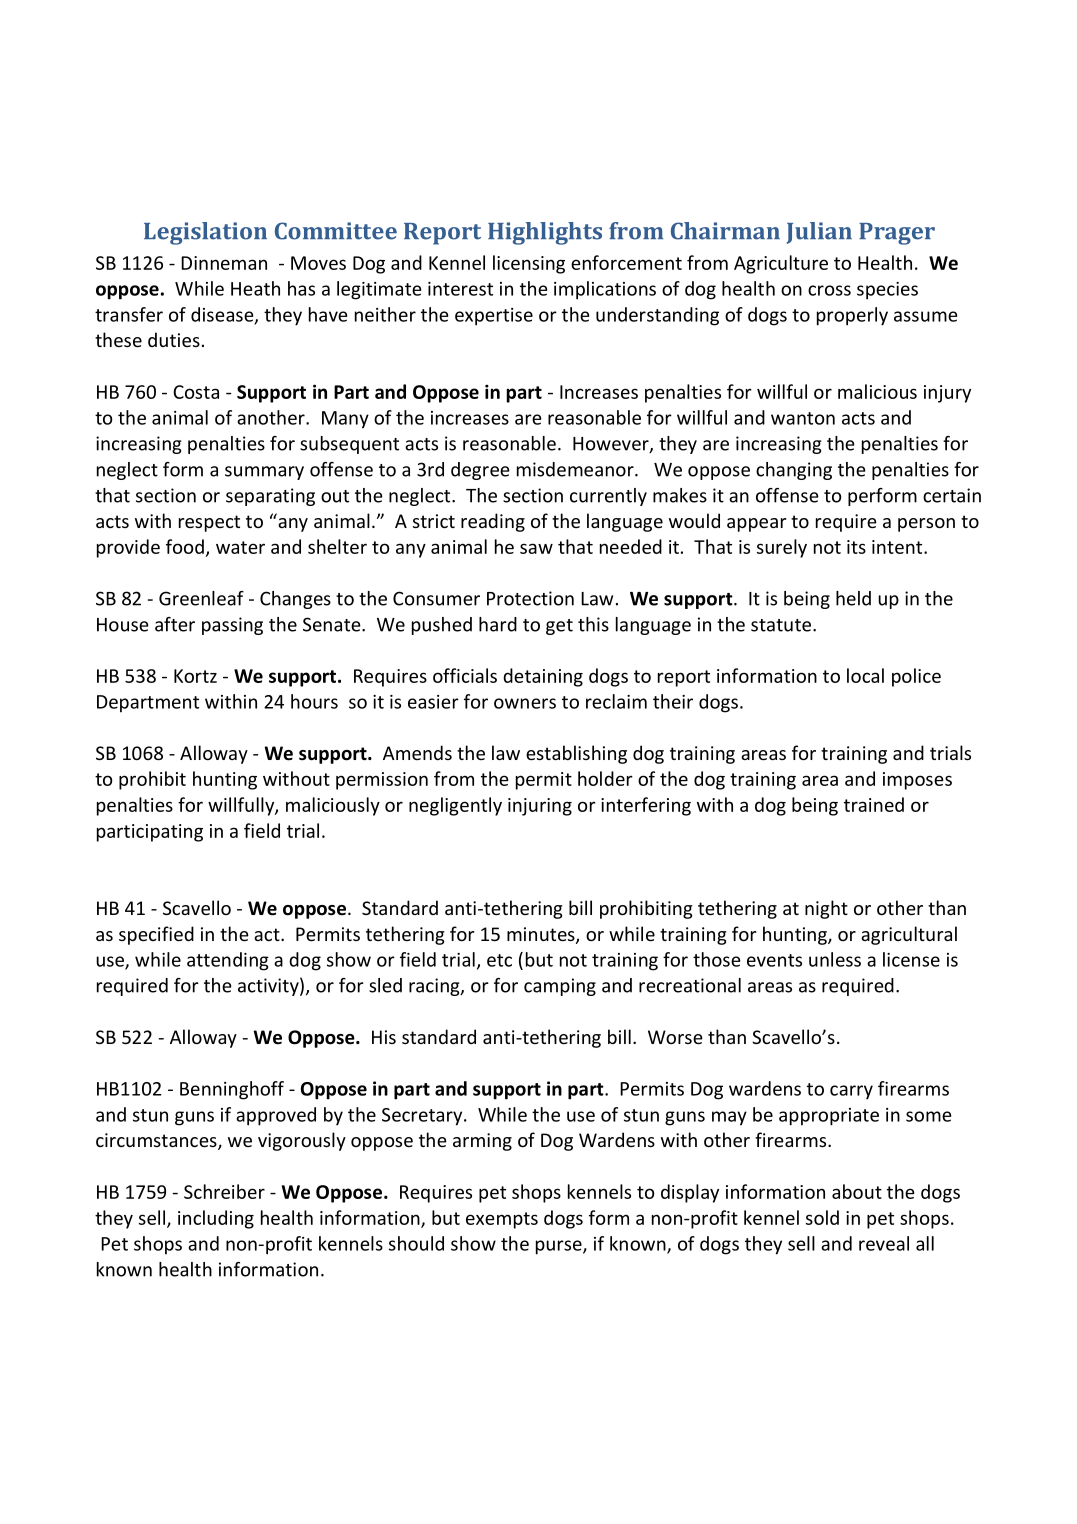  Describe the element at coordinates (529, 264) in the screenshot. I see `licensing` at that location.
